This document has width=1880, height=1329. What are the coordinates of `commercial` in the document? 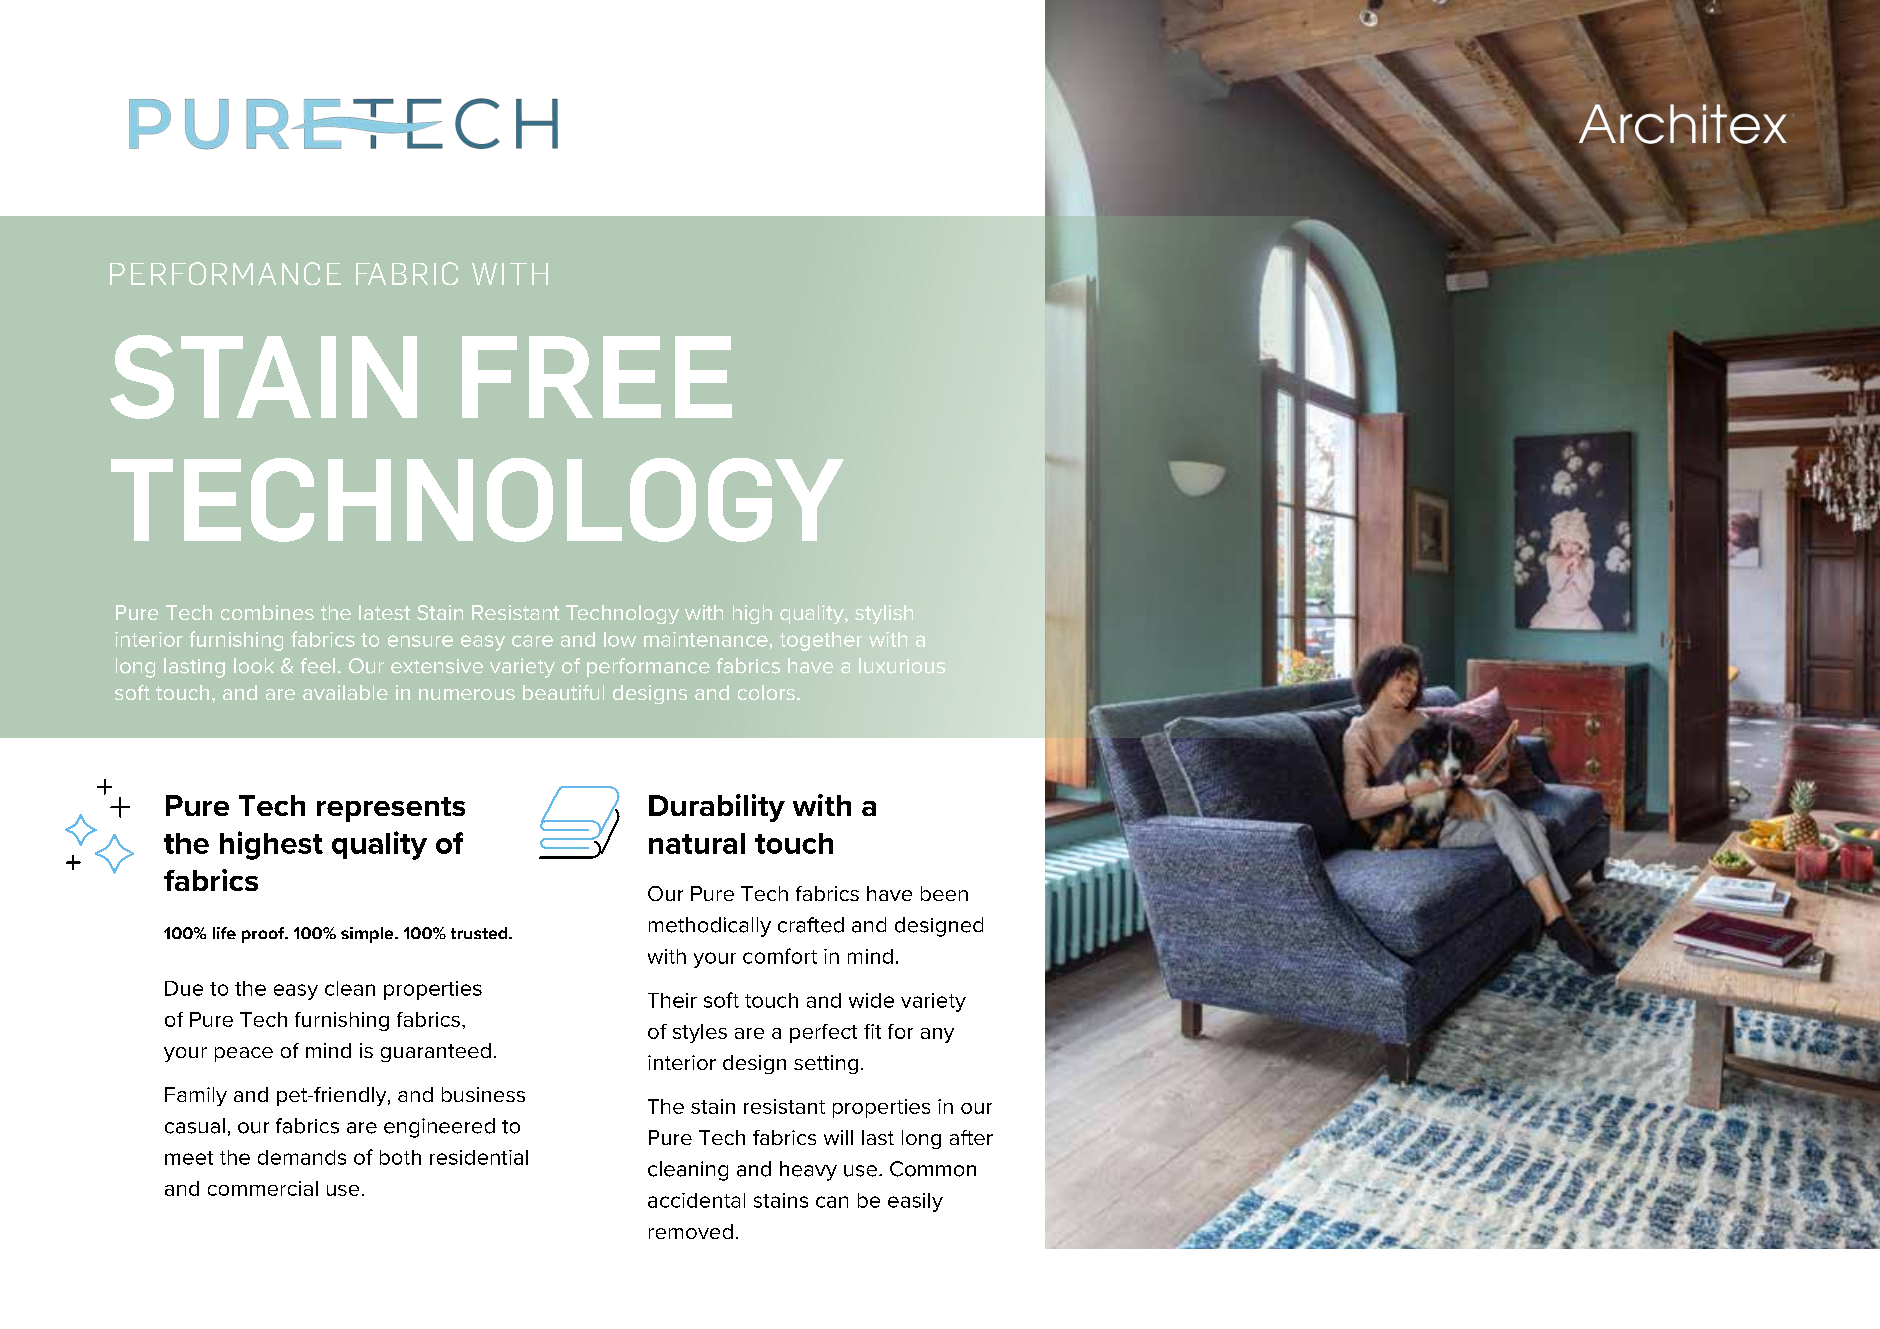 It's located at (263, 1188).
